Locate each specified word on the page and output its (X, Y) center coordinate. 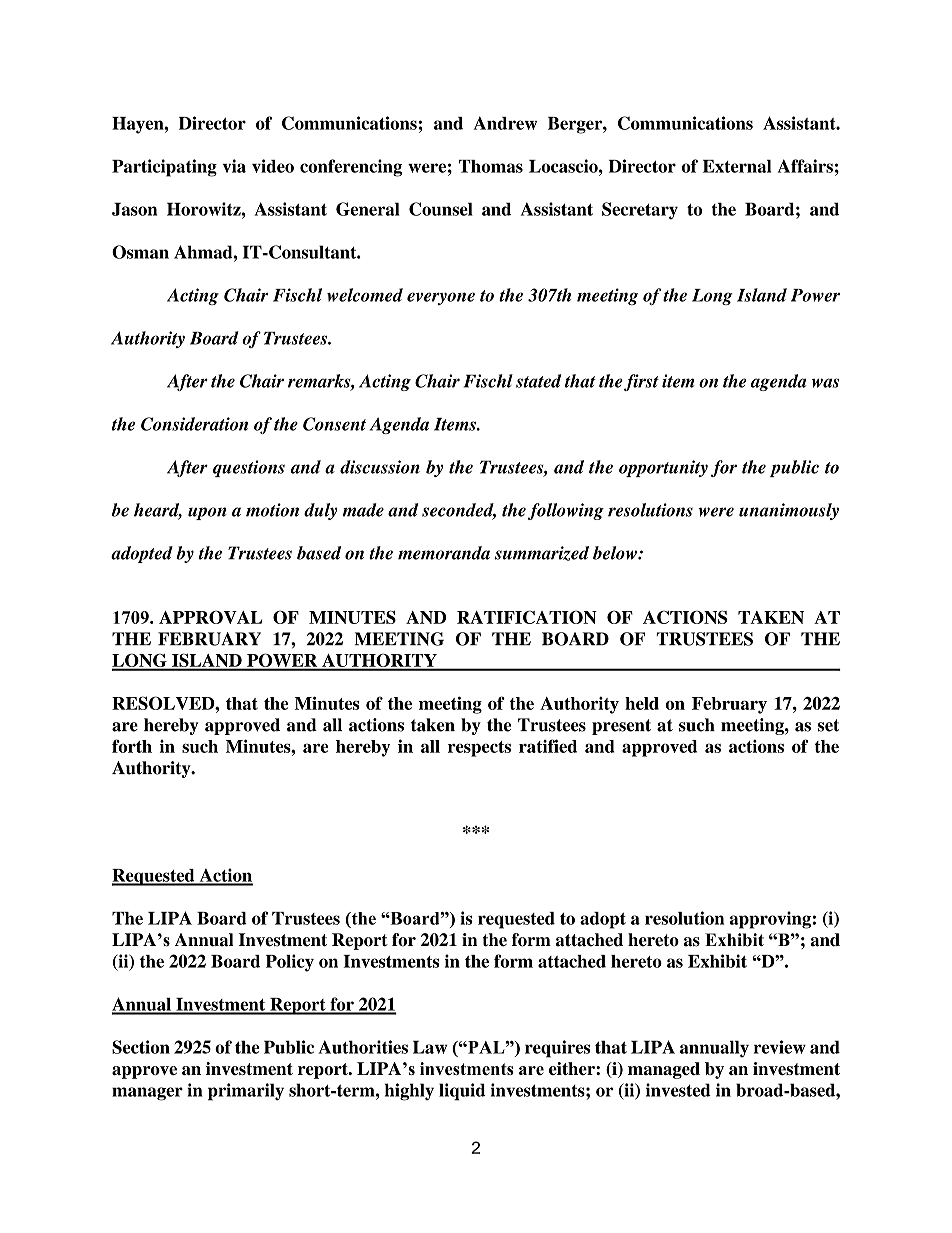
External (737, 166)
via (234, 166)
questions (249, 468)
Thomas (491, 166)
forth (132, 746)
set (828, 725)
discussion (380, 467)
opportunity (663, 468)
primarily (246, 1092)
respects (479, 749)
